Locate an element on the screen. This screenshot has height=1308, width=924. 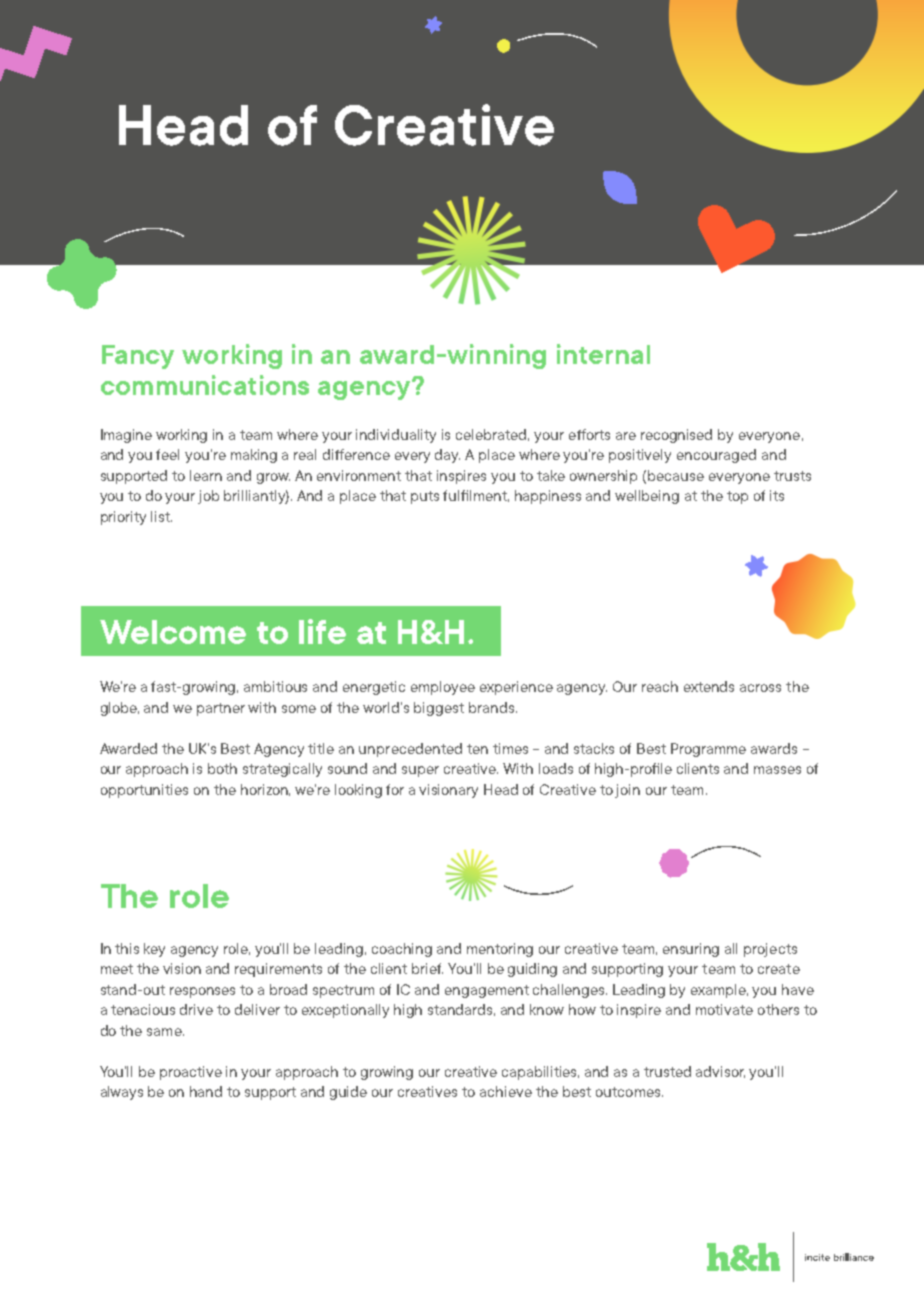
proactive is located at coordinates (191, 1073).
